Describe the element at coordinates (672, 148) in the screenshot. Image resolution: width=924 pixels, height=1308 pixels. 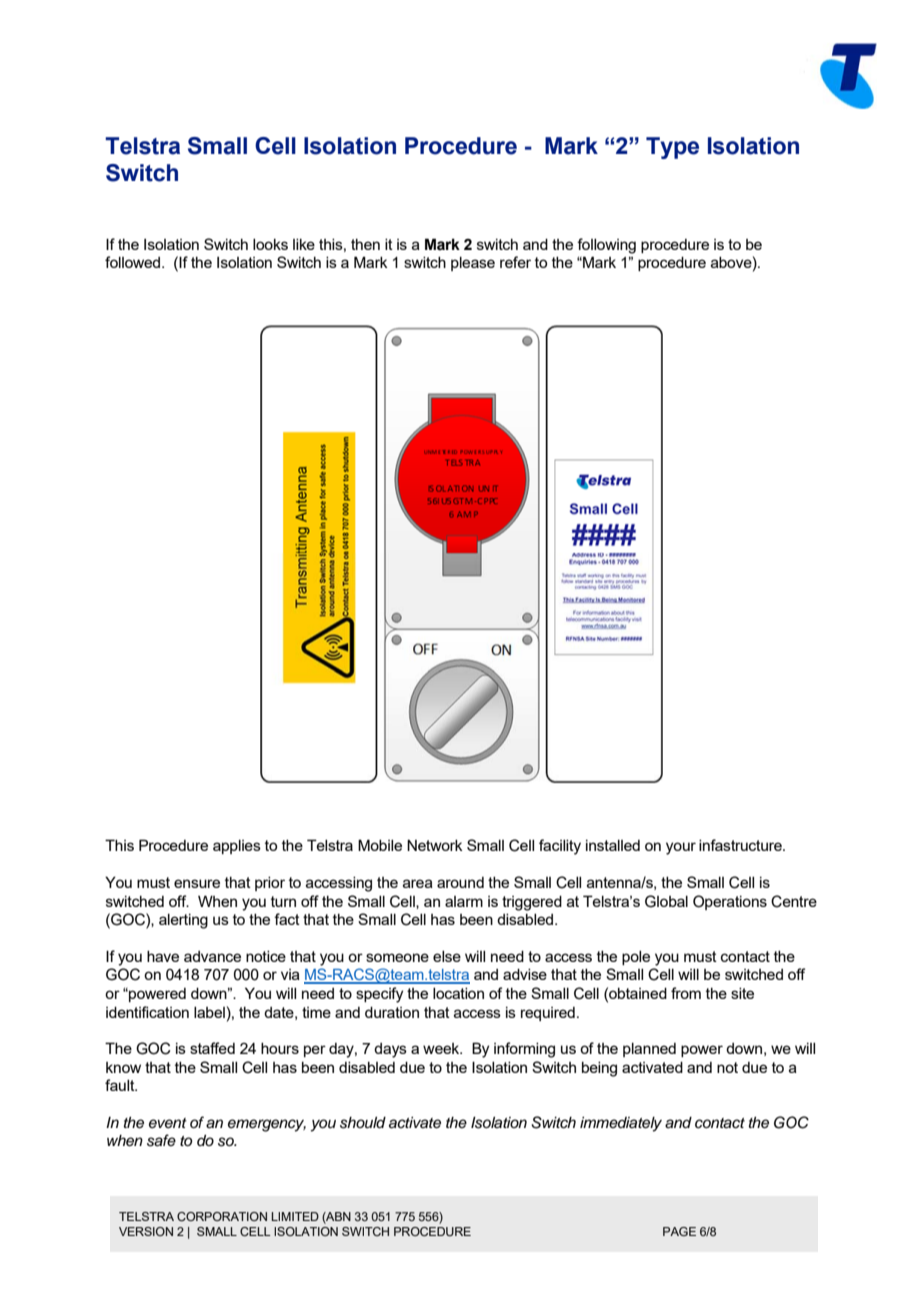
I see `Type` at that location.
